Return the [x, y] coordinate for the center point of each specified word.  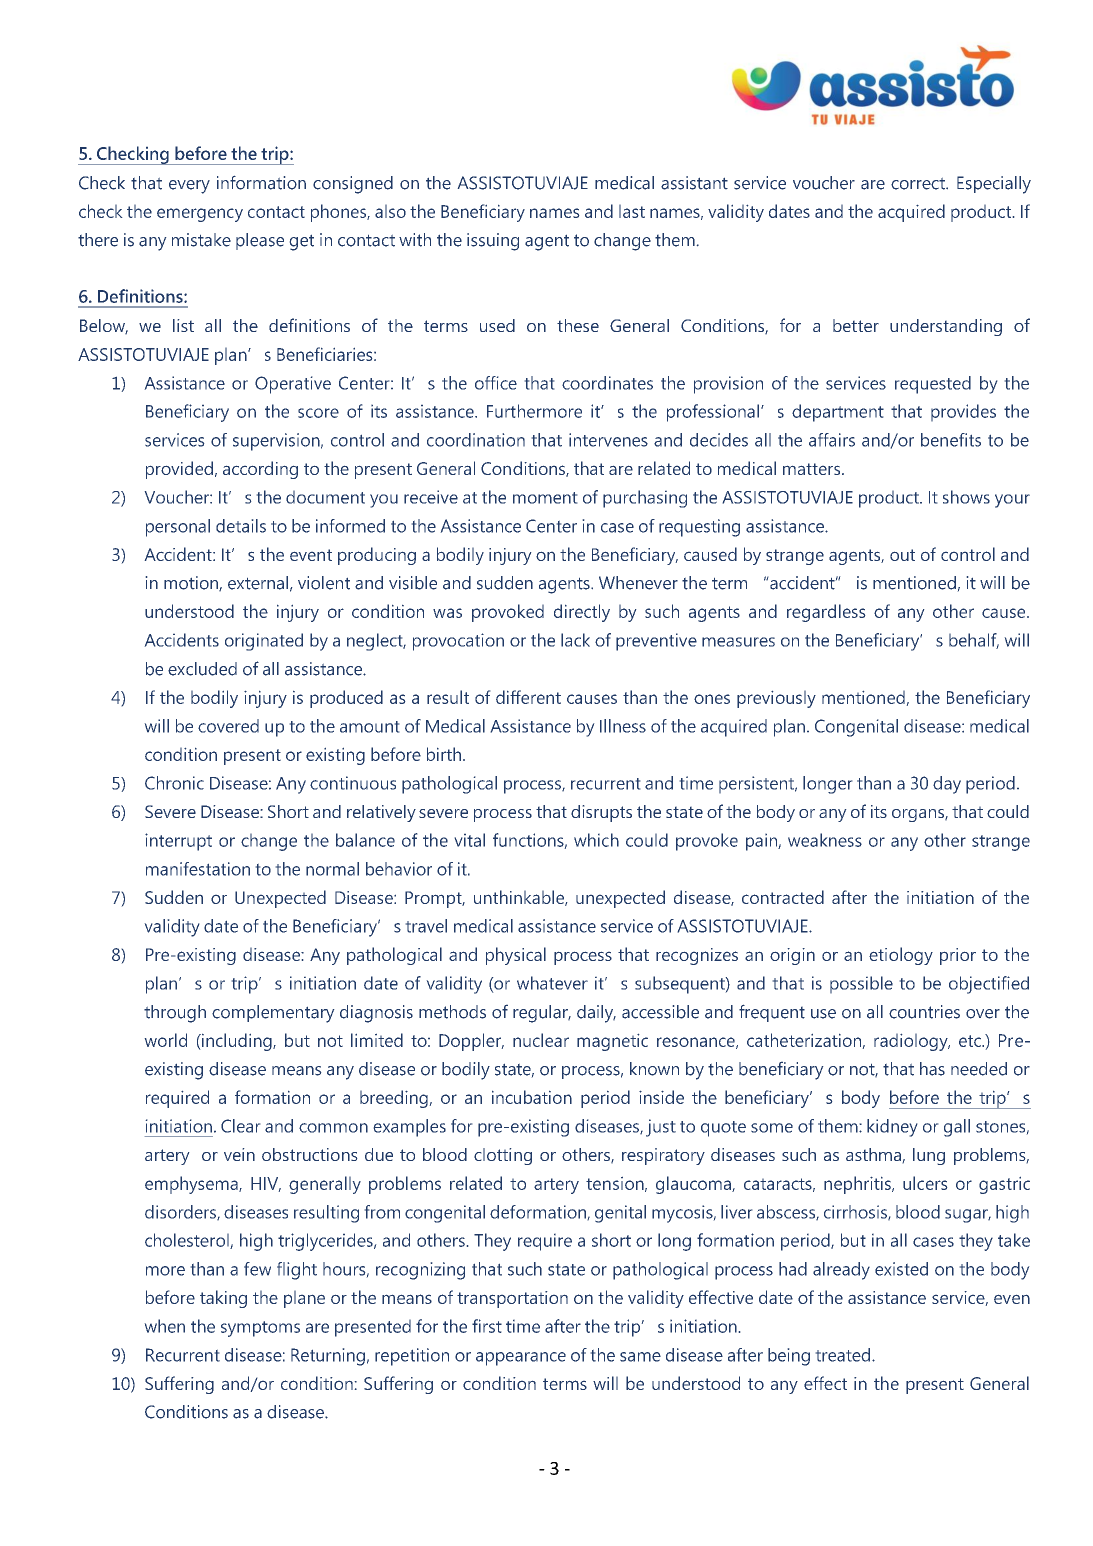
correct [919, 183]
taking [223, 1299]
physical [516, 956]
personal [178, 528]
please [260, 241]
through [175, 1014]
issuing [493, 242]
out [902, 555]
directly [582, 613]
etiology [901, 956]
